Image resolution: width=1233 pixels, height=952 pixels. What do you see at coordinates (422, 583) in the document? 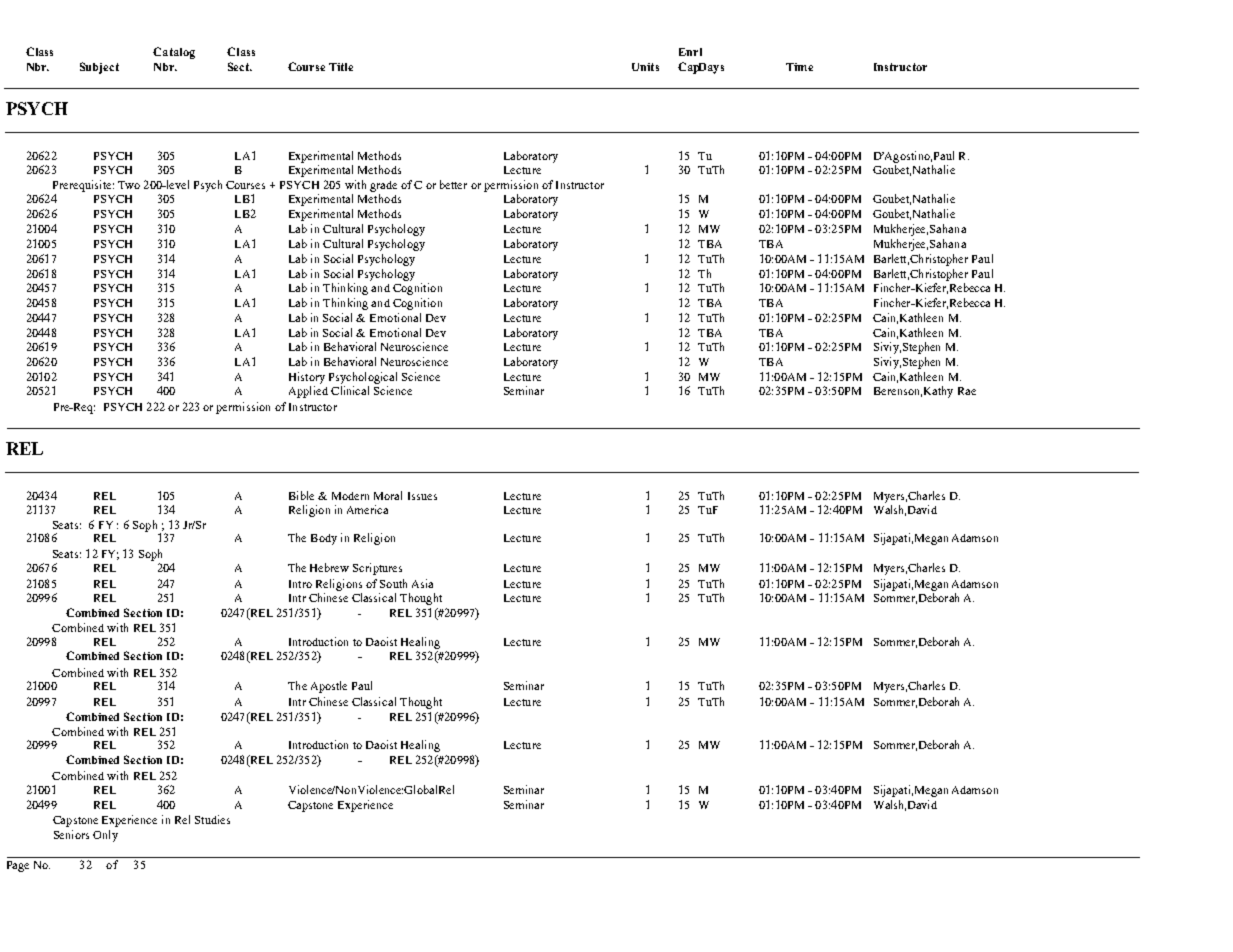
I see `Asia` at bounding box center [422, 583].
